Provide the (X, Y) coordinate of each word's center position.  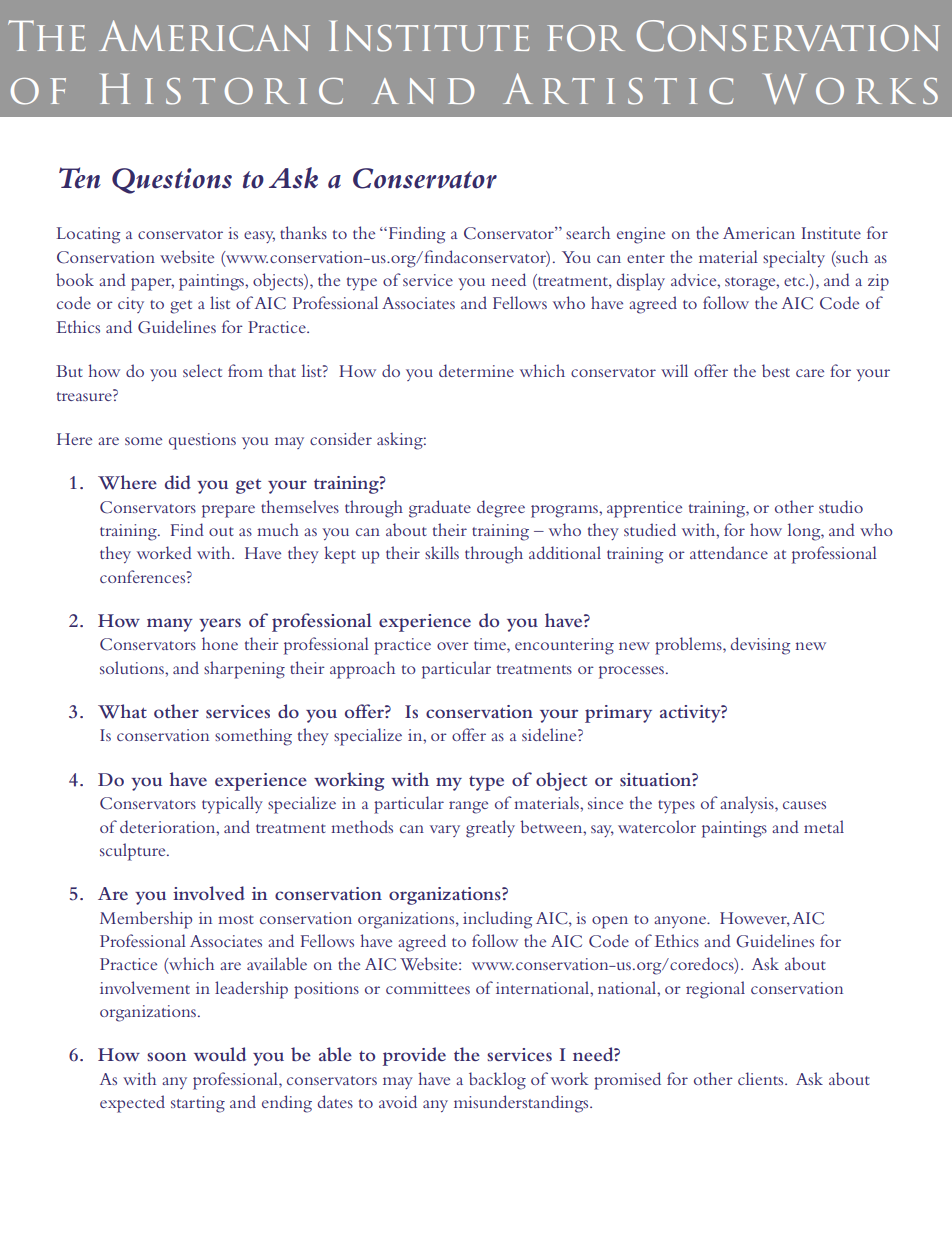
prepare (228, 511)
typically (232, 805)
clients (762, 1078)
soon (166, 1056)
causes (804, 805)
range (468, 807)
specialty (794, 259)
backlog (497, 1081)
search (588, 232)
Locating (89, 235)
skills (442, 552)
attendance (729, 552)
